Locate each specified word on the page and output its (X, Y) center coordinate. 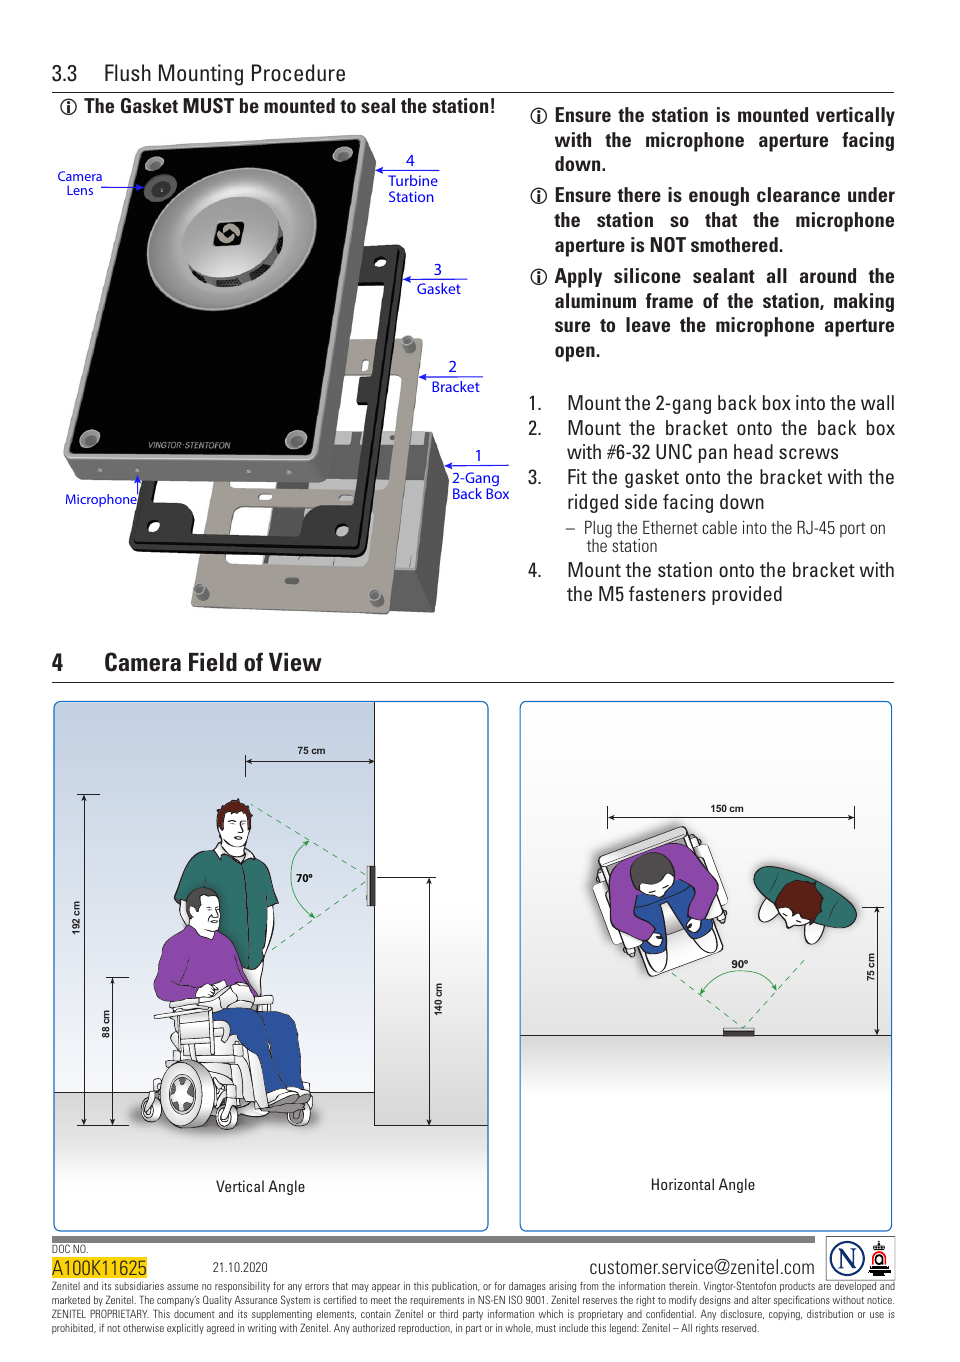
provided (747, 595)
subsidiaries (139, 1286)
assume (182, 1287)
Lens (80, 190)
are (824, 1287)
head (753, 451)
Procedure (298, 72)
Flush (128, 72)
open (575, 354)
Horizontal (683, 1184)
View (295, 662)
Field (213, 662)
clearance (798, 194)
